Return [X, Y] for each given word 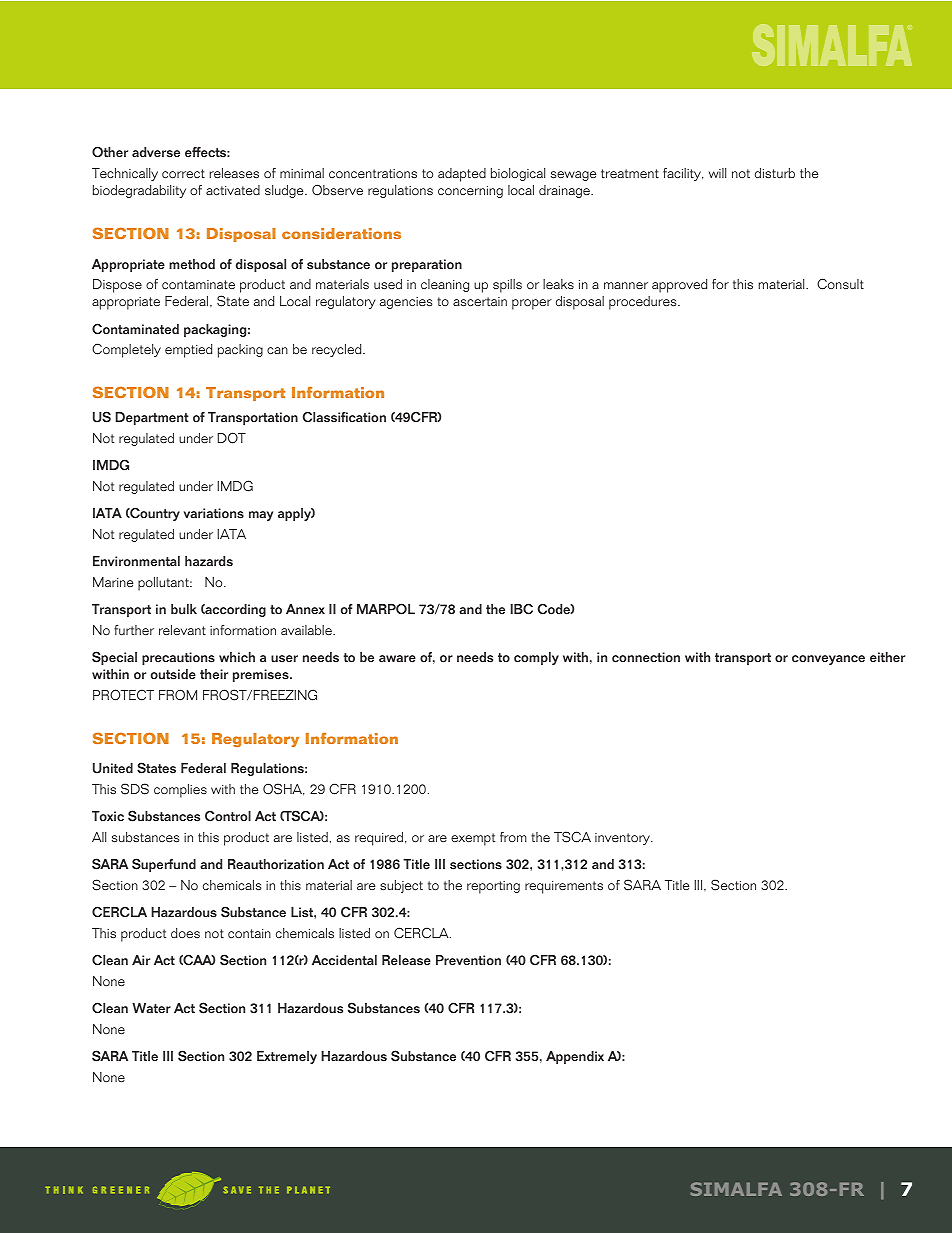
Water [151, 1008]
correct [183, 173]
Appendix [575, 1057]
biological [518, 174]
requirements [564, 887]
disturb [775, 173]
